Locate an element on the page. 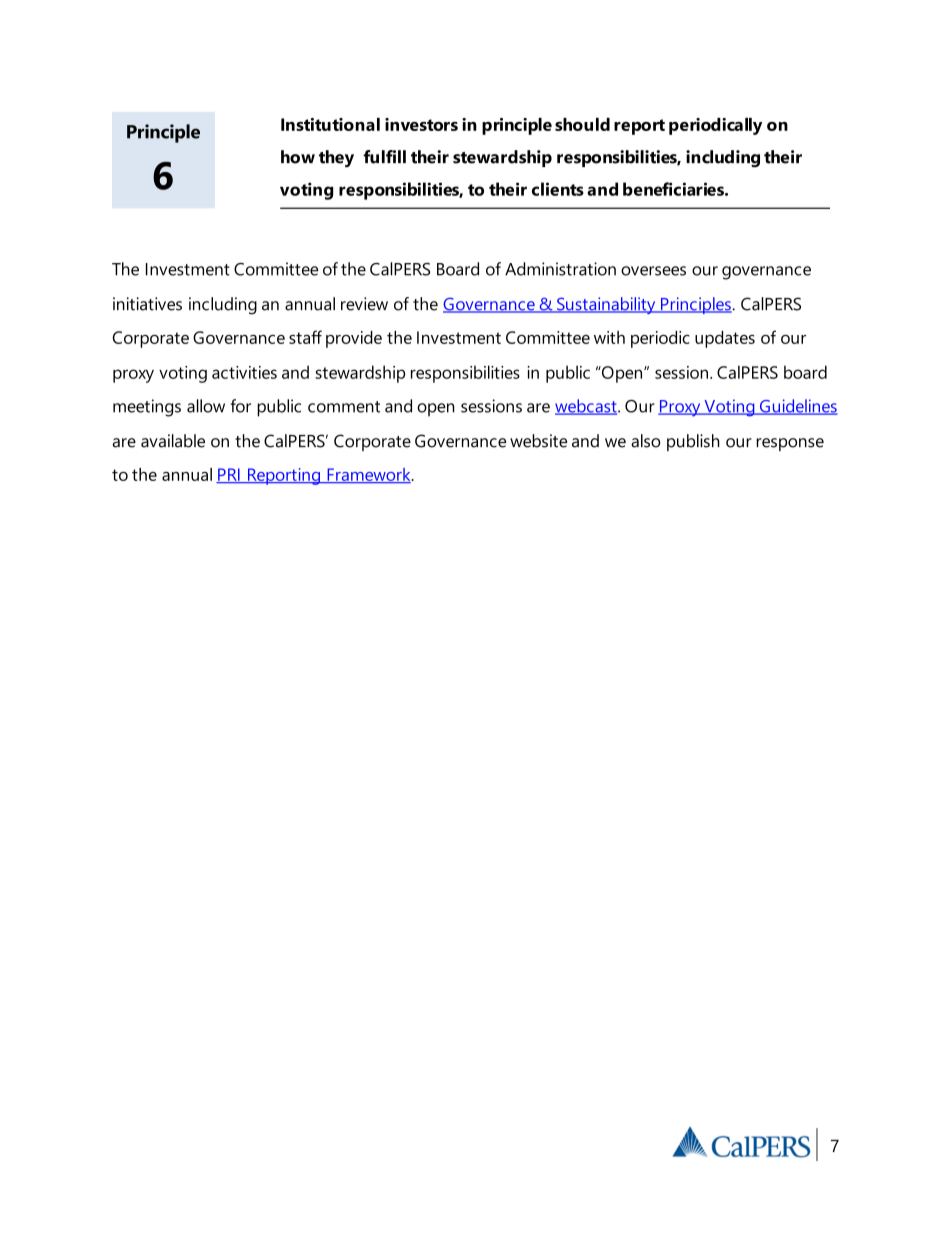 The width and height of the page is (952, 1233). should is located at coordinates (582, 124).
